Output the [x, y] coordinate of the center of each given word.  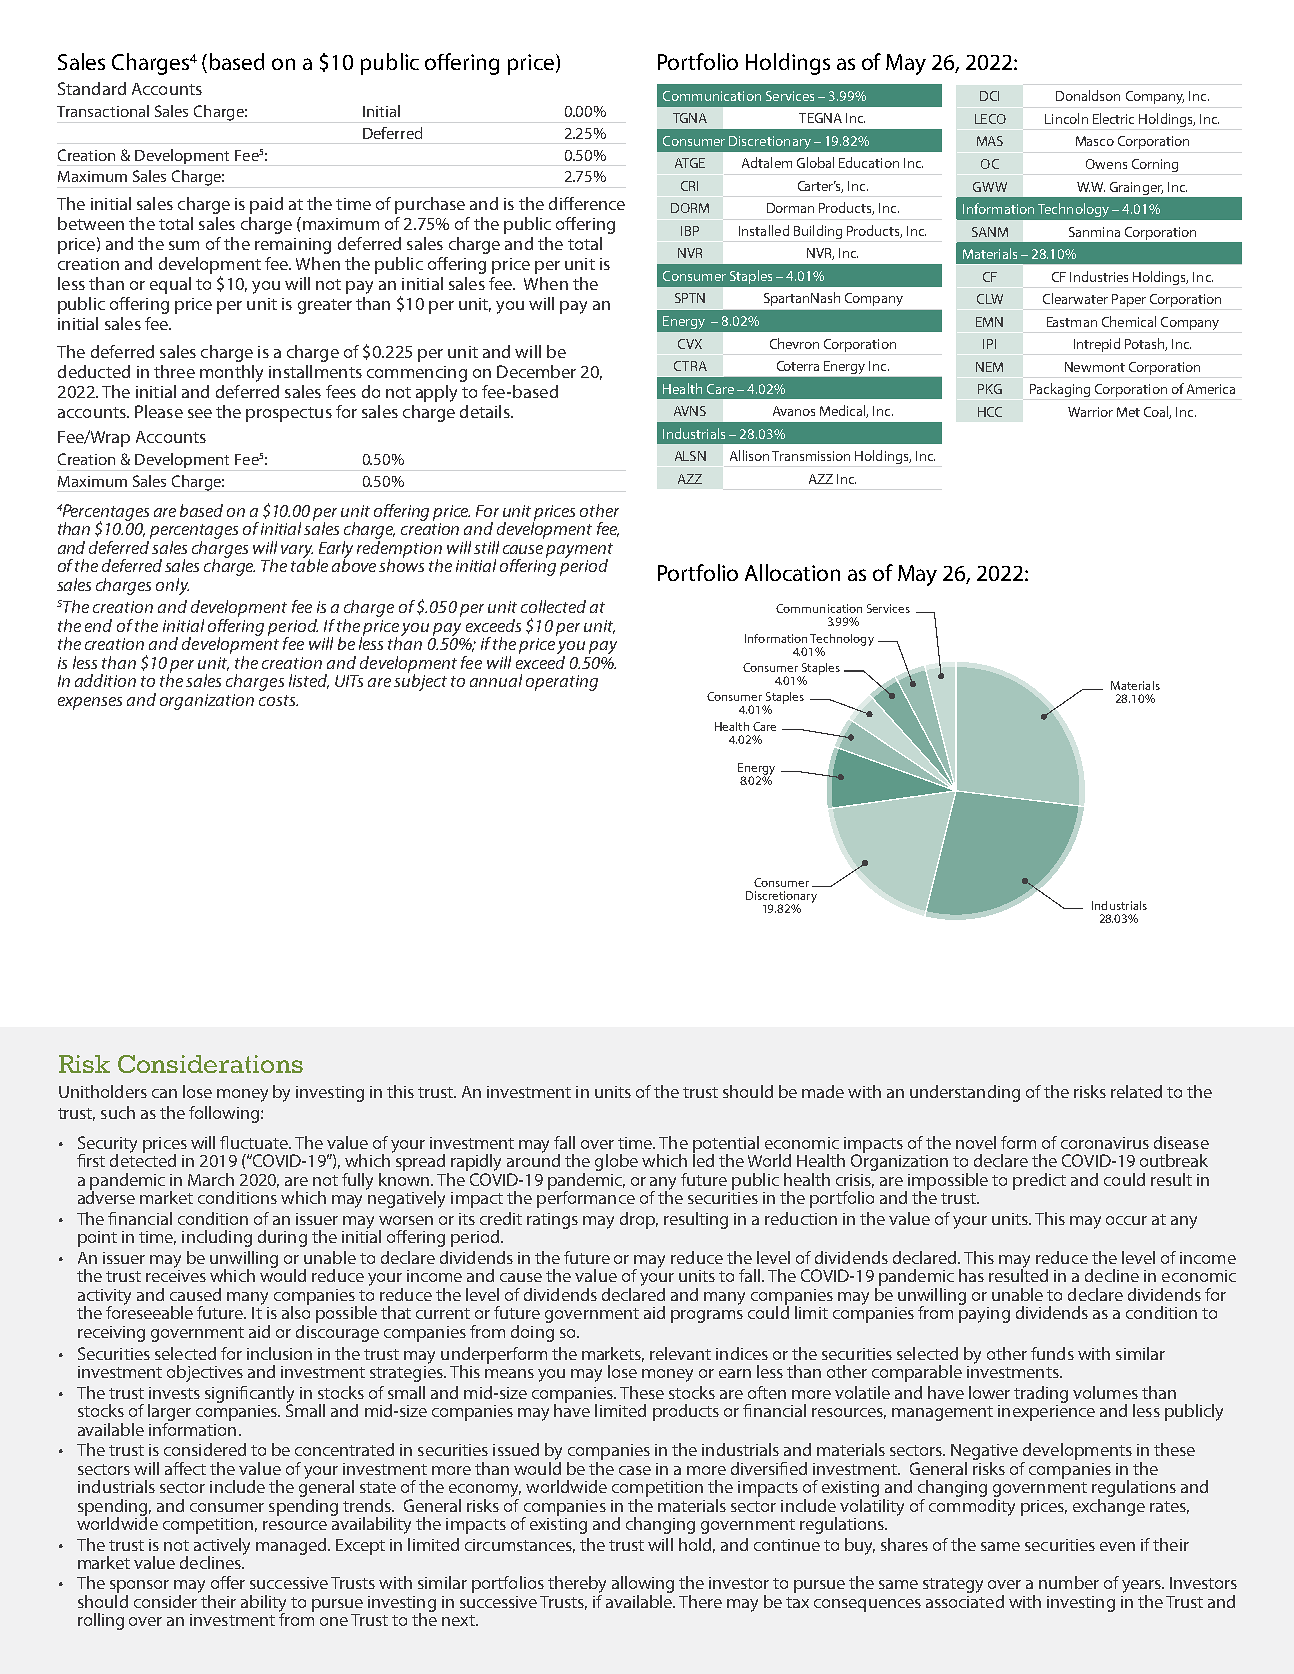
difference [587, 203]
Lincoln [1066, 118]
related [1136, 1091]
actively [222, 1547]
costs [278, 700]
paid [266, 205]
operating [562, 683]
